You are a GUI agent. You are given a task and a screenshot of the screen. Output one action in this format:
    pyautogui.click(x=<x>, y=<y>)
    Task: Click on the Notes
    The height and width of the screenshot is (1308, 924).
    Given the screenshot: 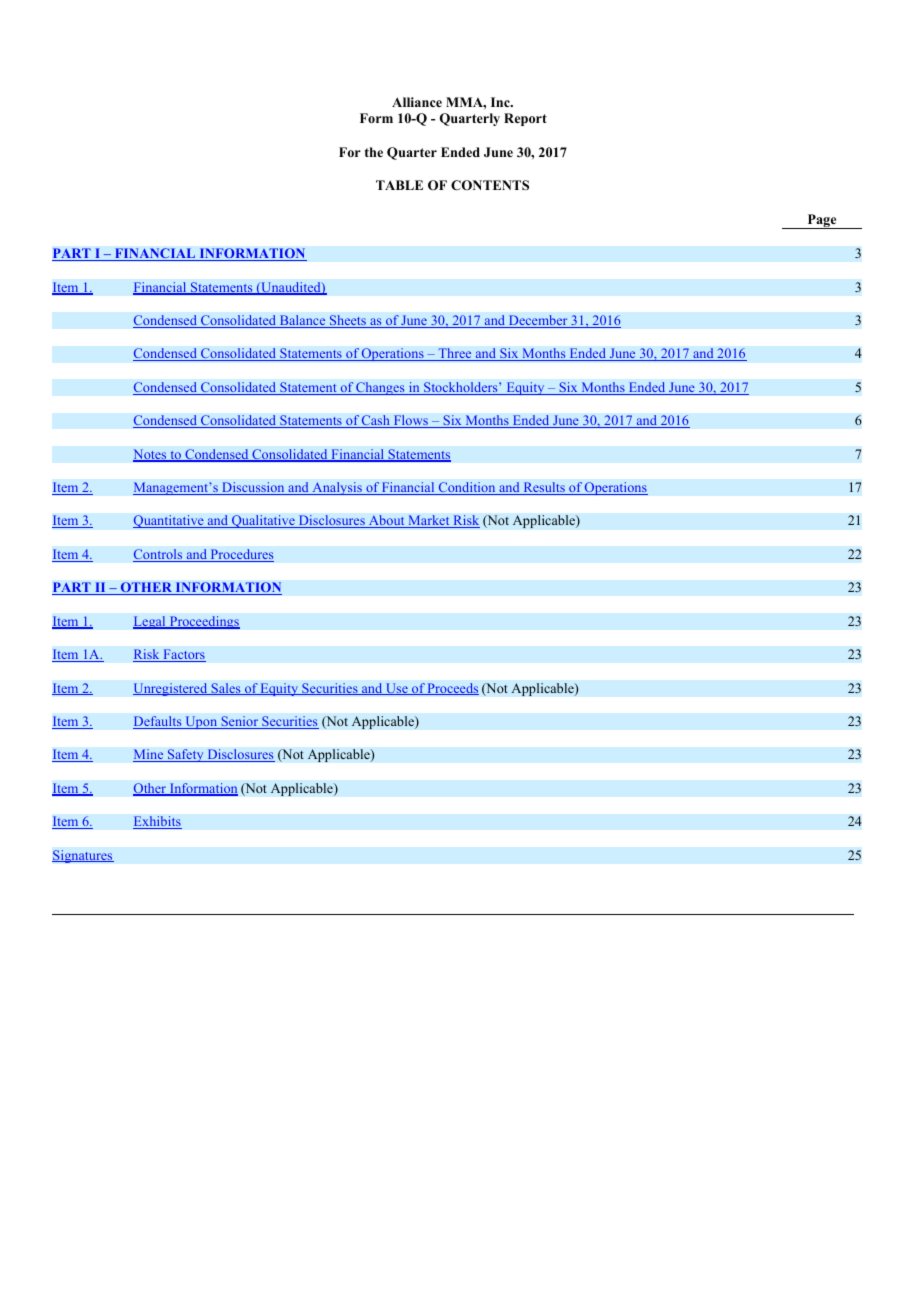 What is the action you would take?
    pyautogui.click(x=151, y=455)
